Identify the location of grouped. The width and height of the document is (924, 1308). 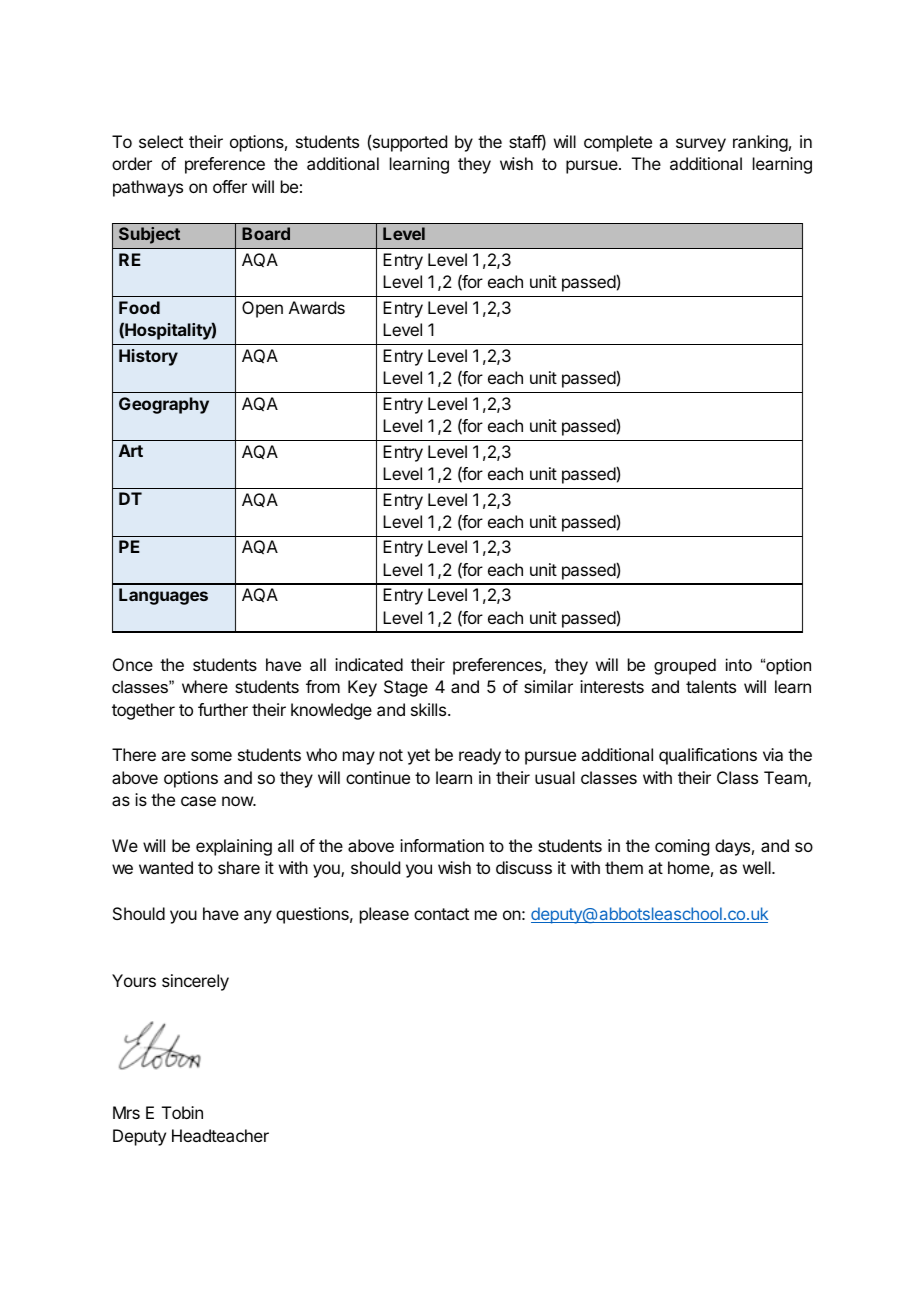
(685, 666).
